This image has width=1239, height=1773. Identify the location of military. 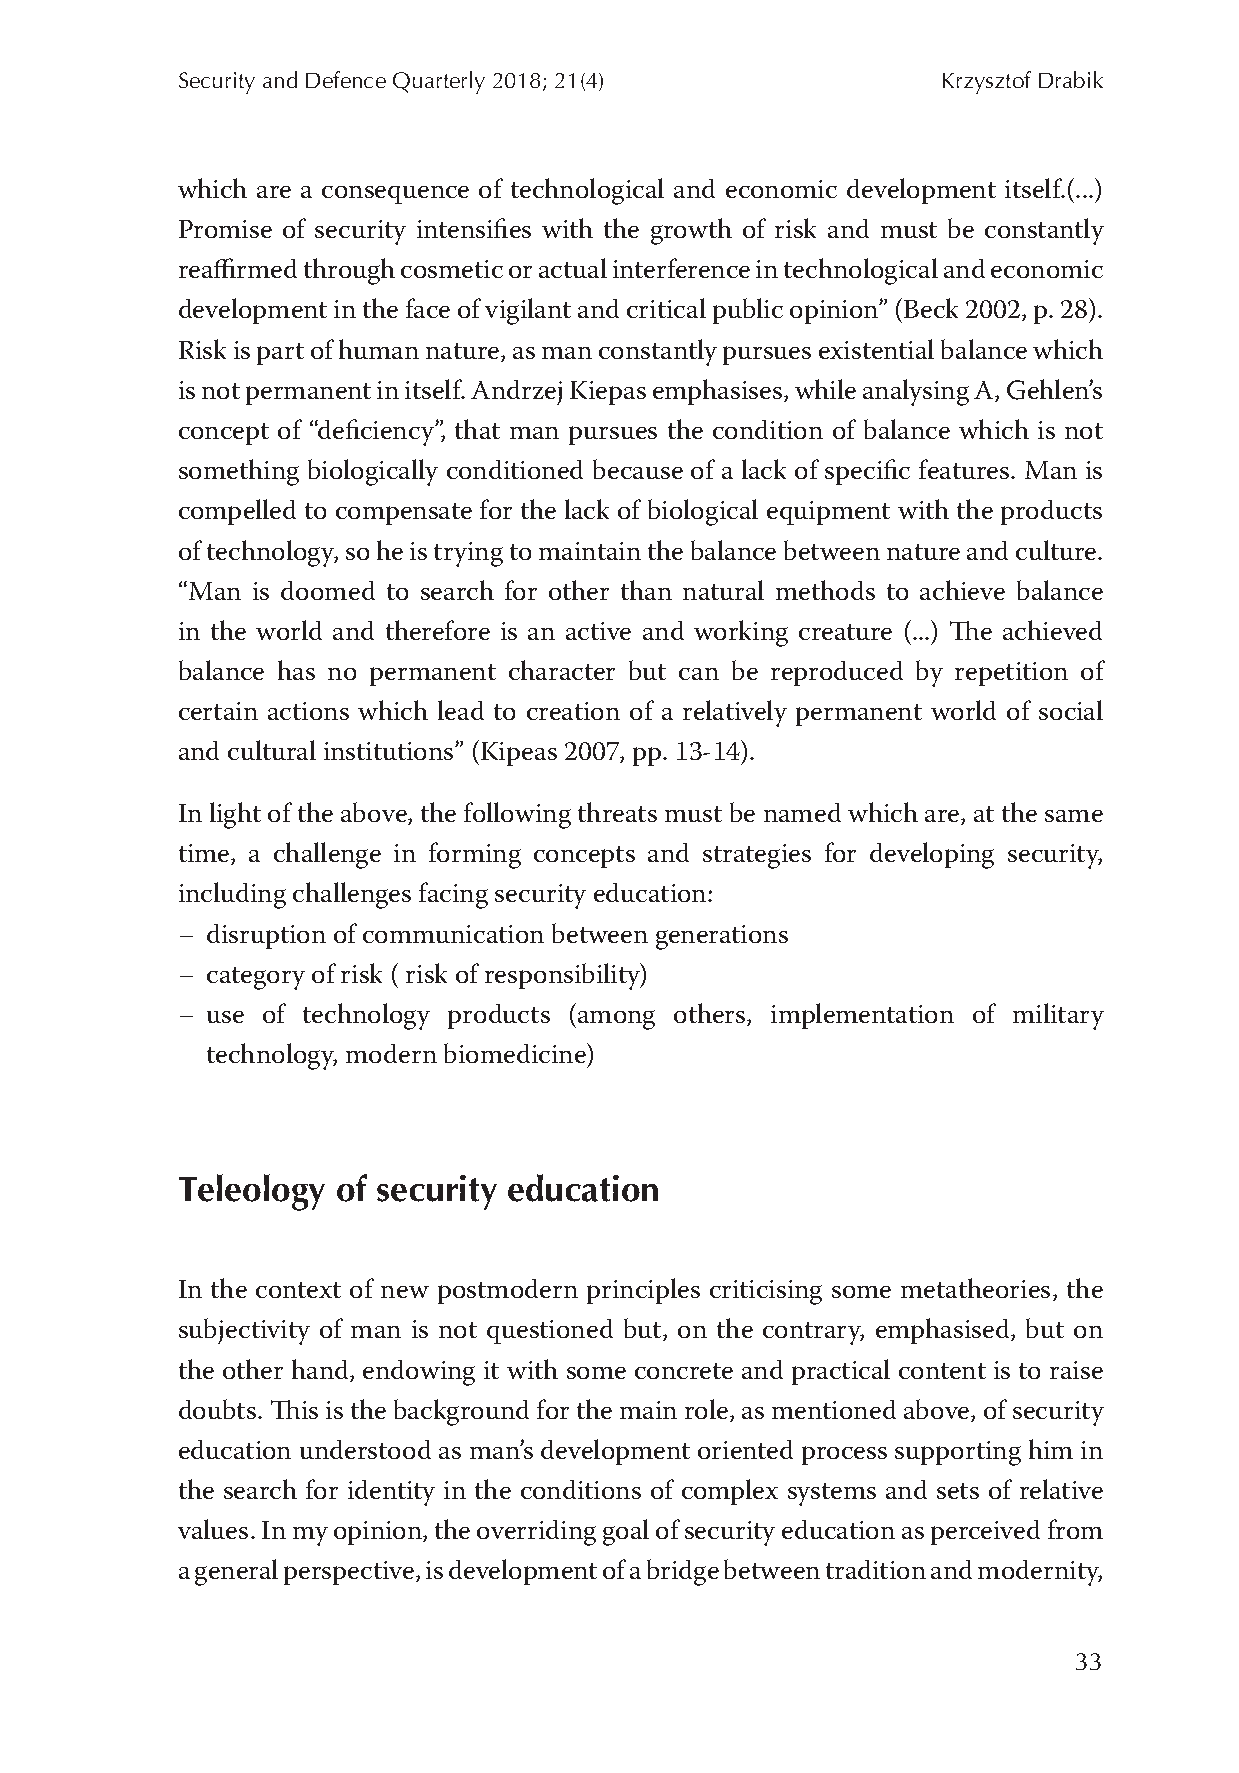
(1058, 1016).
